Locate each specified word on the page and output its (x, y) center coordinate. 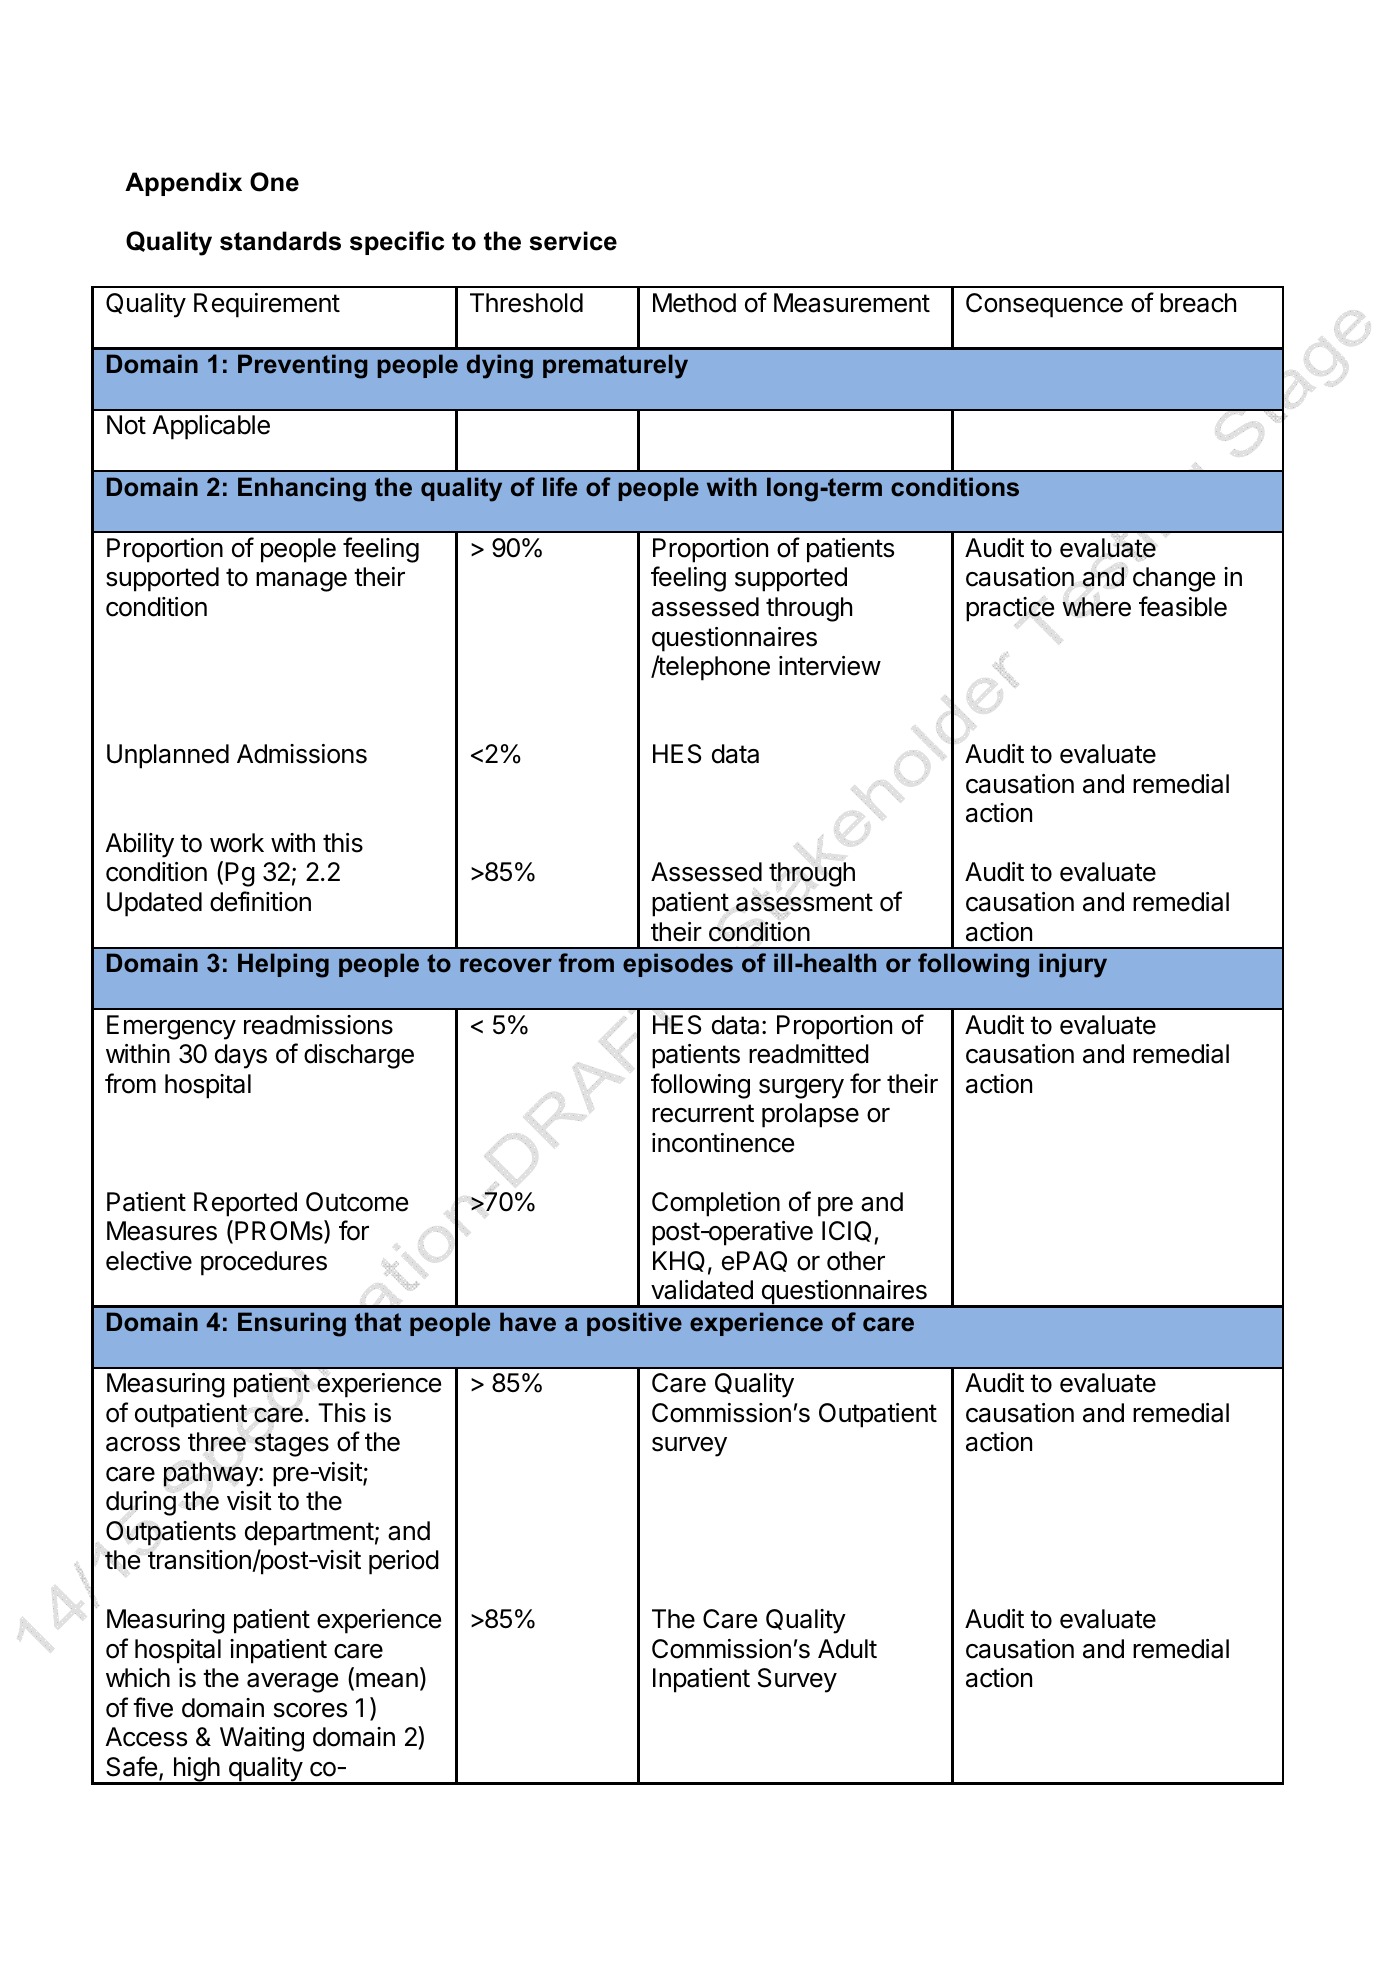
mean (387, 1680)
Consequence (1044, 305)
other (856, 1261)
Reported (245, 1204)
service (573, 241)
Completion (716, 1204)
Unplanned (168, 756)
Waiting (262, 1739)
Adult (847, 1649)
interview (830, 666)
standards (280, 241)
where (1096, 606)
